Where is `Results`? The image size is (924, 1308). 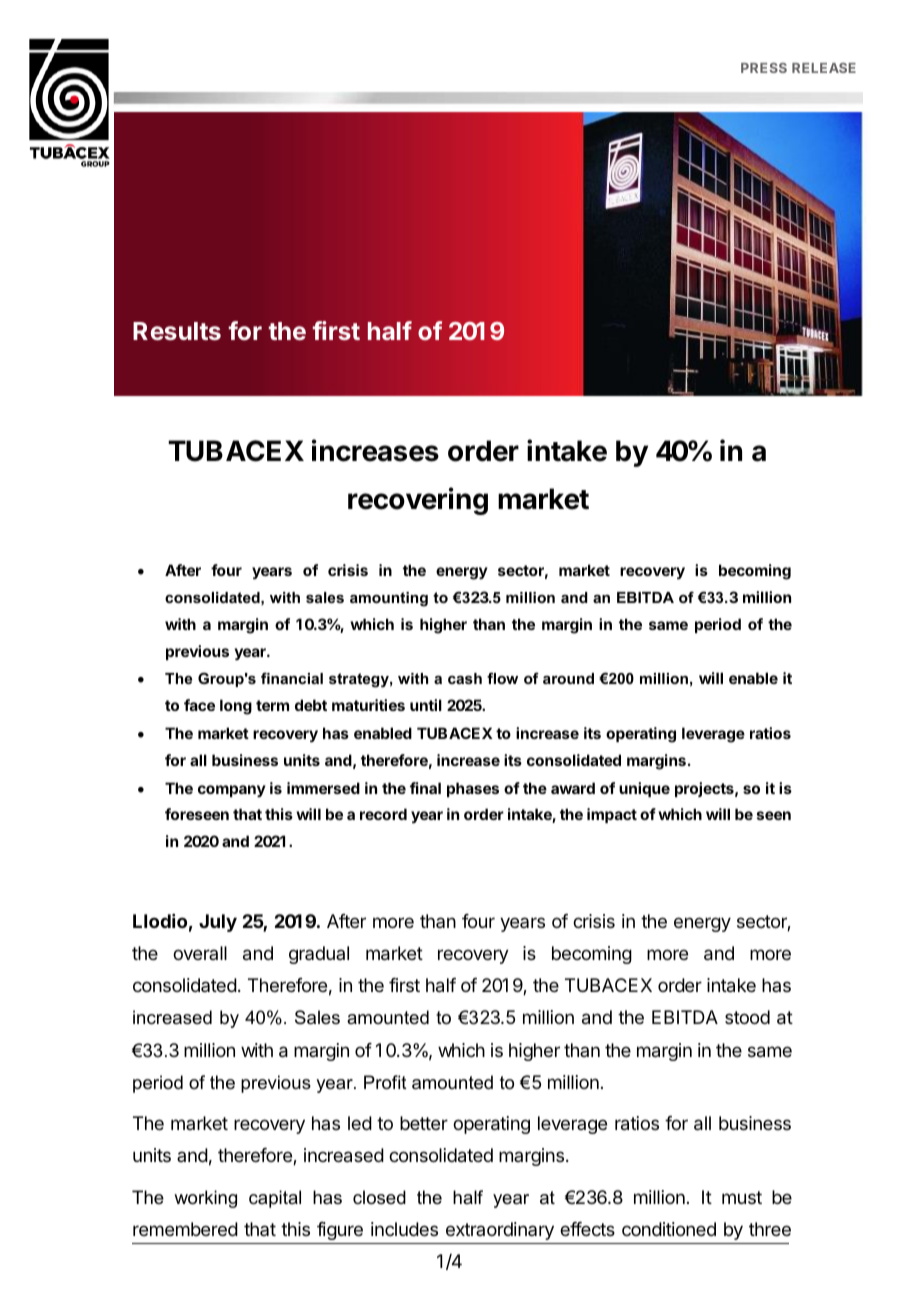
Results is located at coordinates (177, 331).
